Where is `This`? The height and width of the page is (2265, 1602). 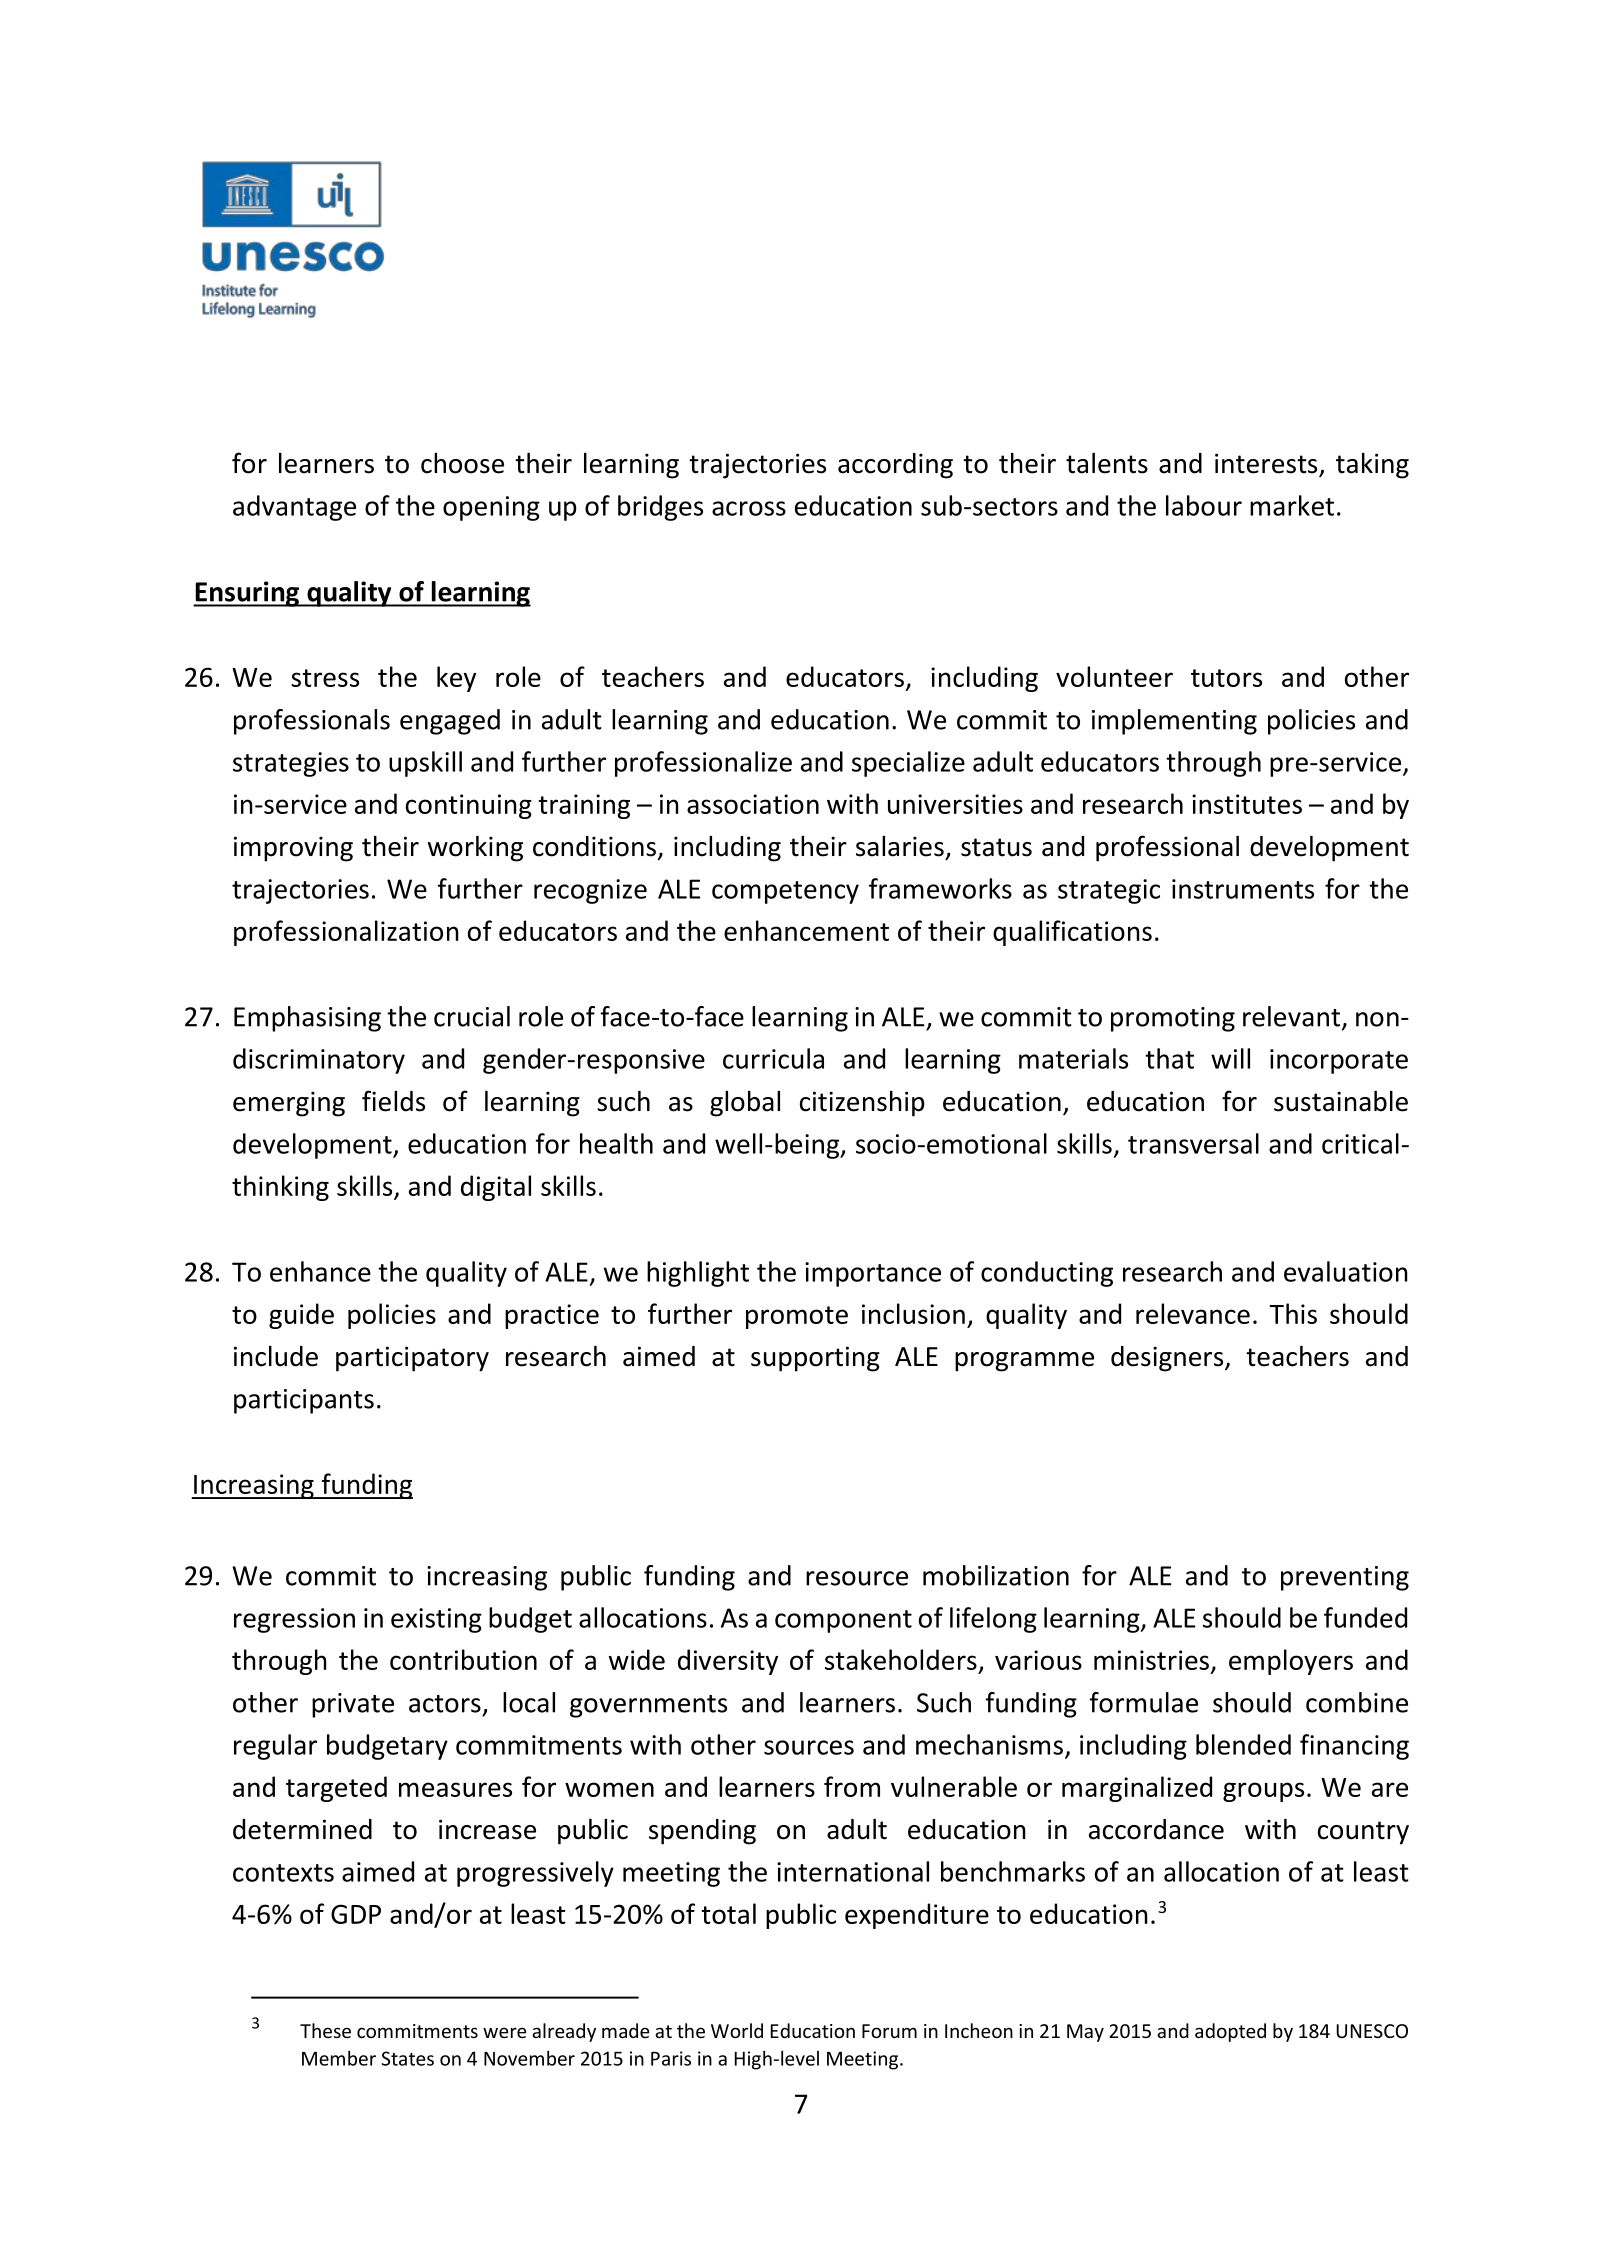
This is located at coordinates (1293, 1313).
